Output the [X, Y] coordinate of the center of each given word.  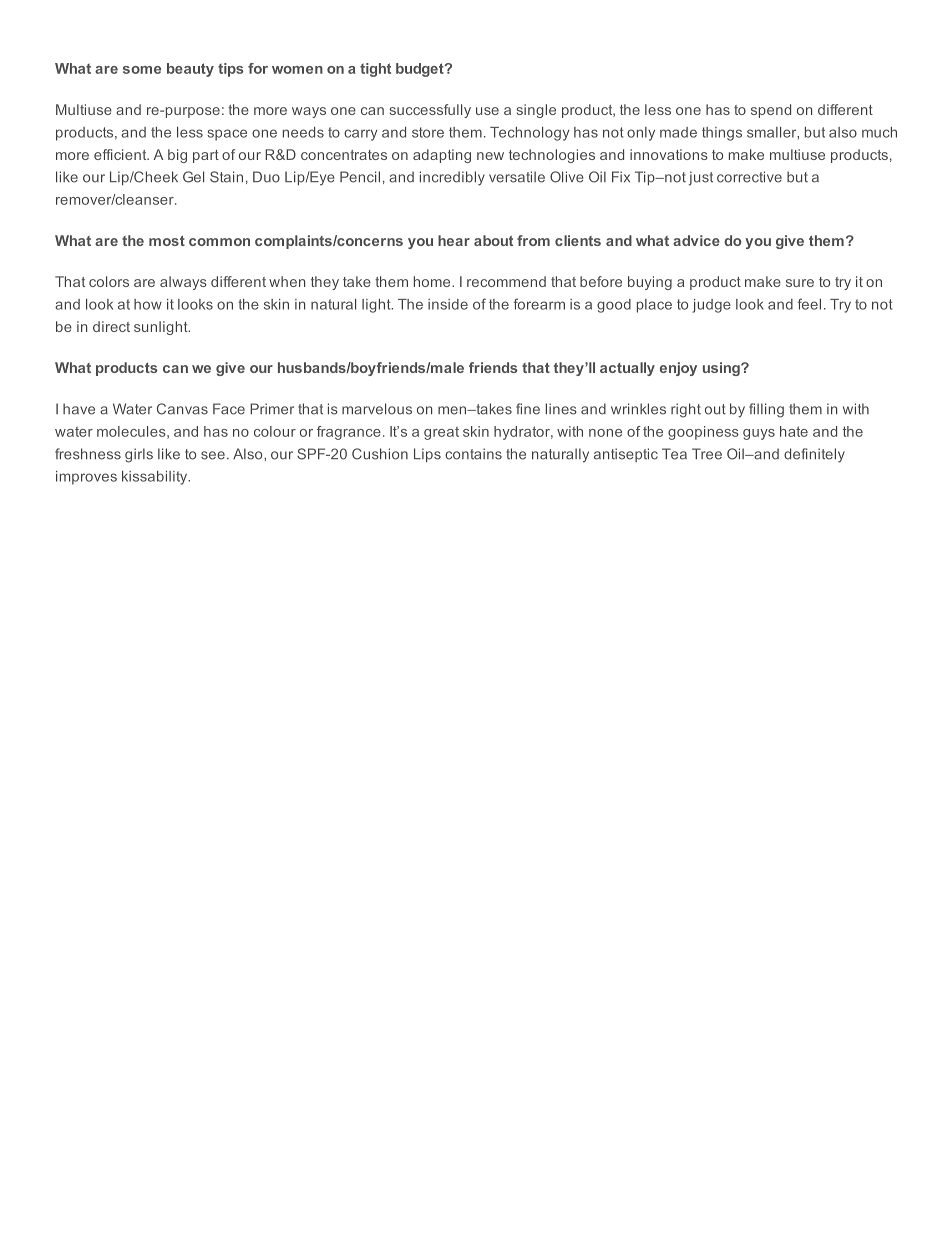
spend [771, 111]
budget [421, 70]
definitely [814, 455]
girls [139, 455]
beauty [190, 70]
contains [473, 454]
